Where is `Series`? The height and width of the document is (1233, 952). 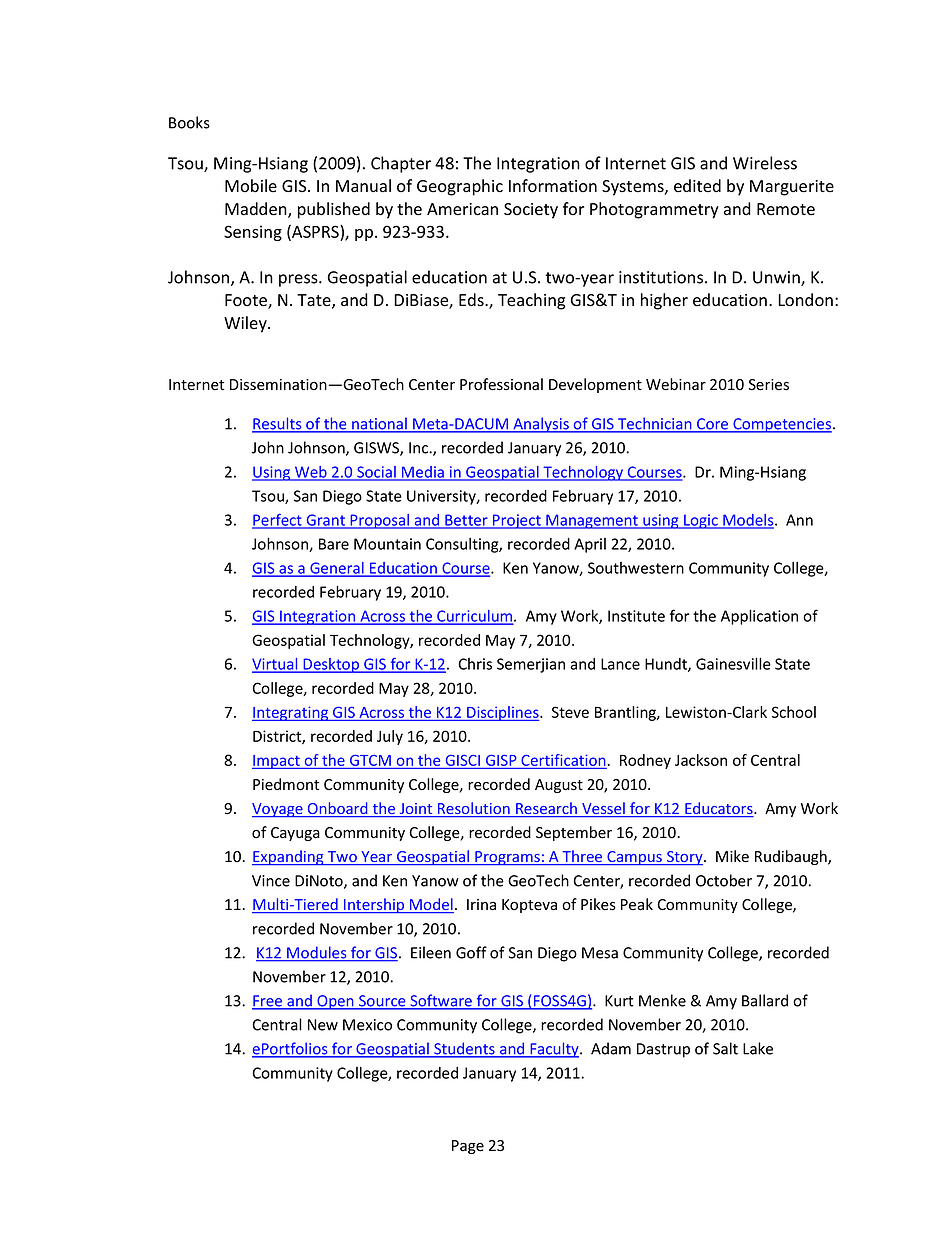
Series is located at coordinates (769, 385).
